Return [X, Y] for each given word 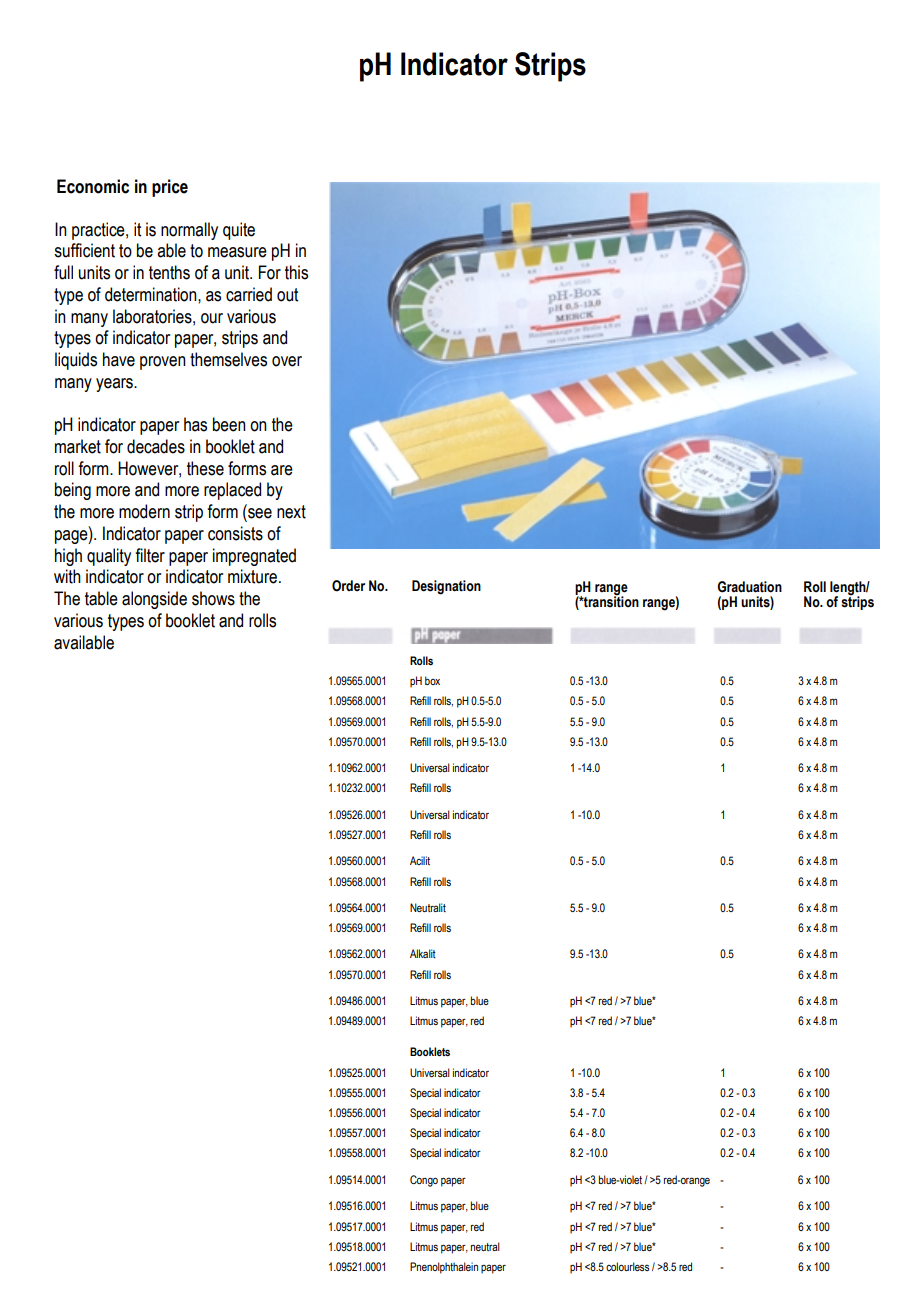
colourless [627, 1266]
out [287, 295]
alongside [154, 600]
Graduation [749, 587]
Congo [424, 1181]
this [296, 272]
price [170, 188]
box [432, 680]
